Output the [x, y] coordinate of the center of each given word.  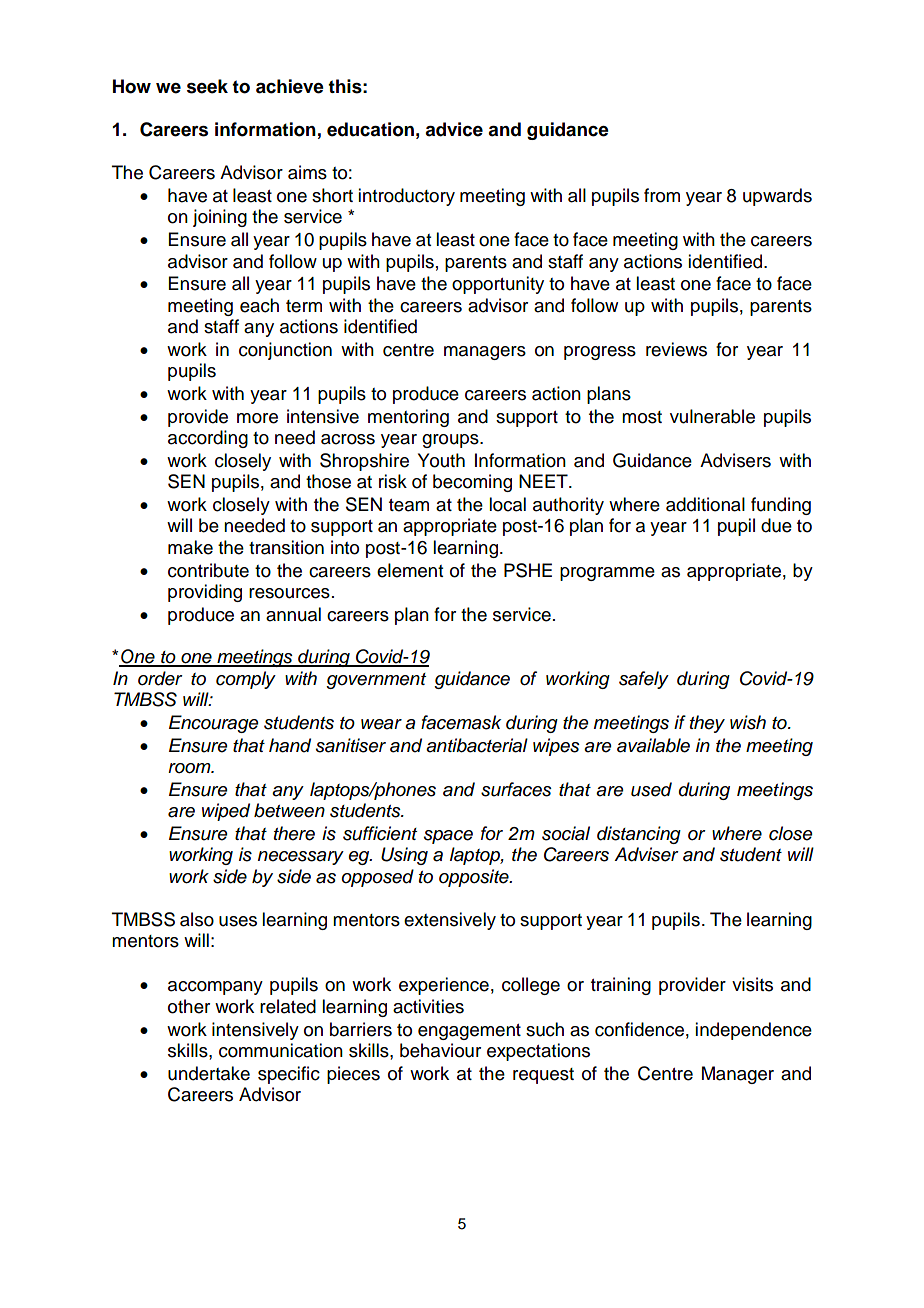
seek [207, 86]
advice [454, 129]
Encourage [214, 724]
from [662, 195]
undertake [209, 1073]
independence [753, 1031]
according [208, 439]
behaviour [440, 1050]
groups [451, 441]
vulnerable [712, 416]
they [707, 724]
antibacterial [477, 745]
